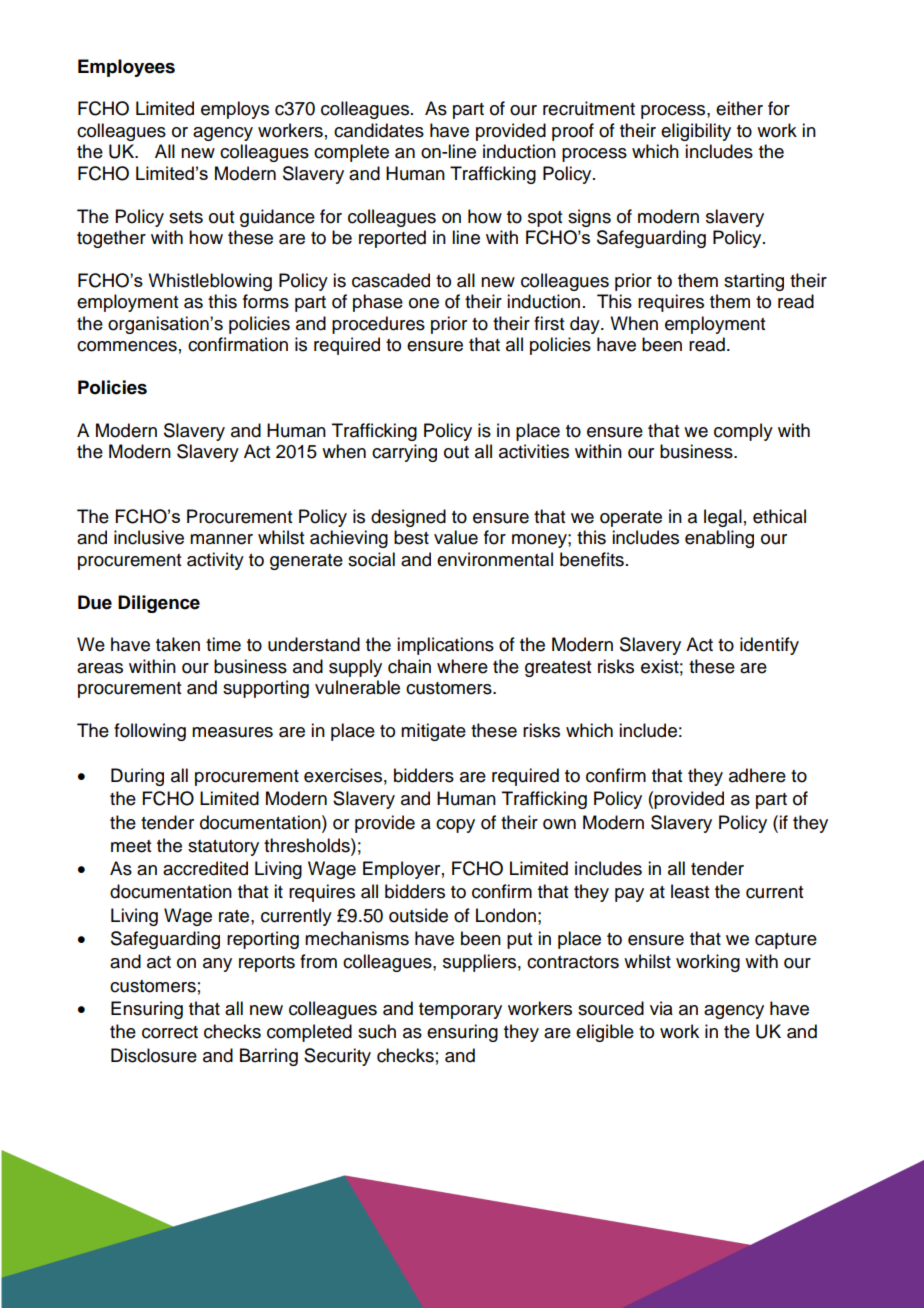 The height and width of the screenshot is (1308, 924). Describe the element at coordinates (757, 775) in the screenshot. I see `adhere` at that location.
